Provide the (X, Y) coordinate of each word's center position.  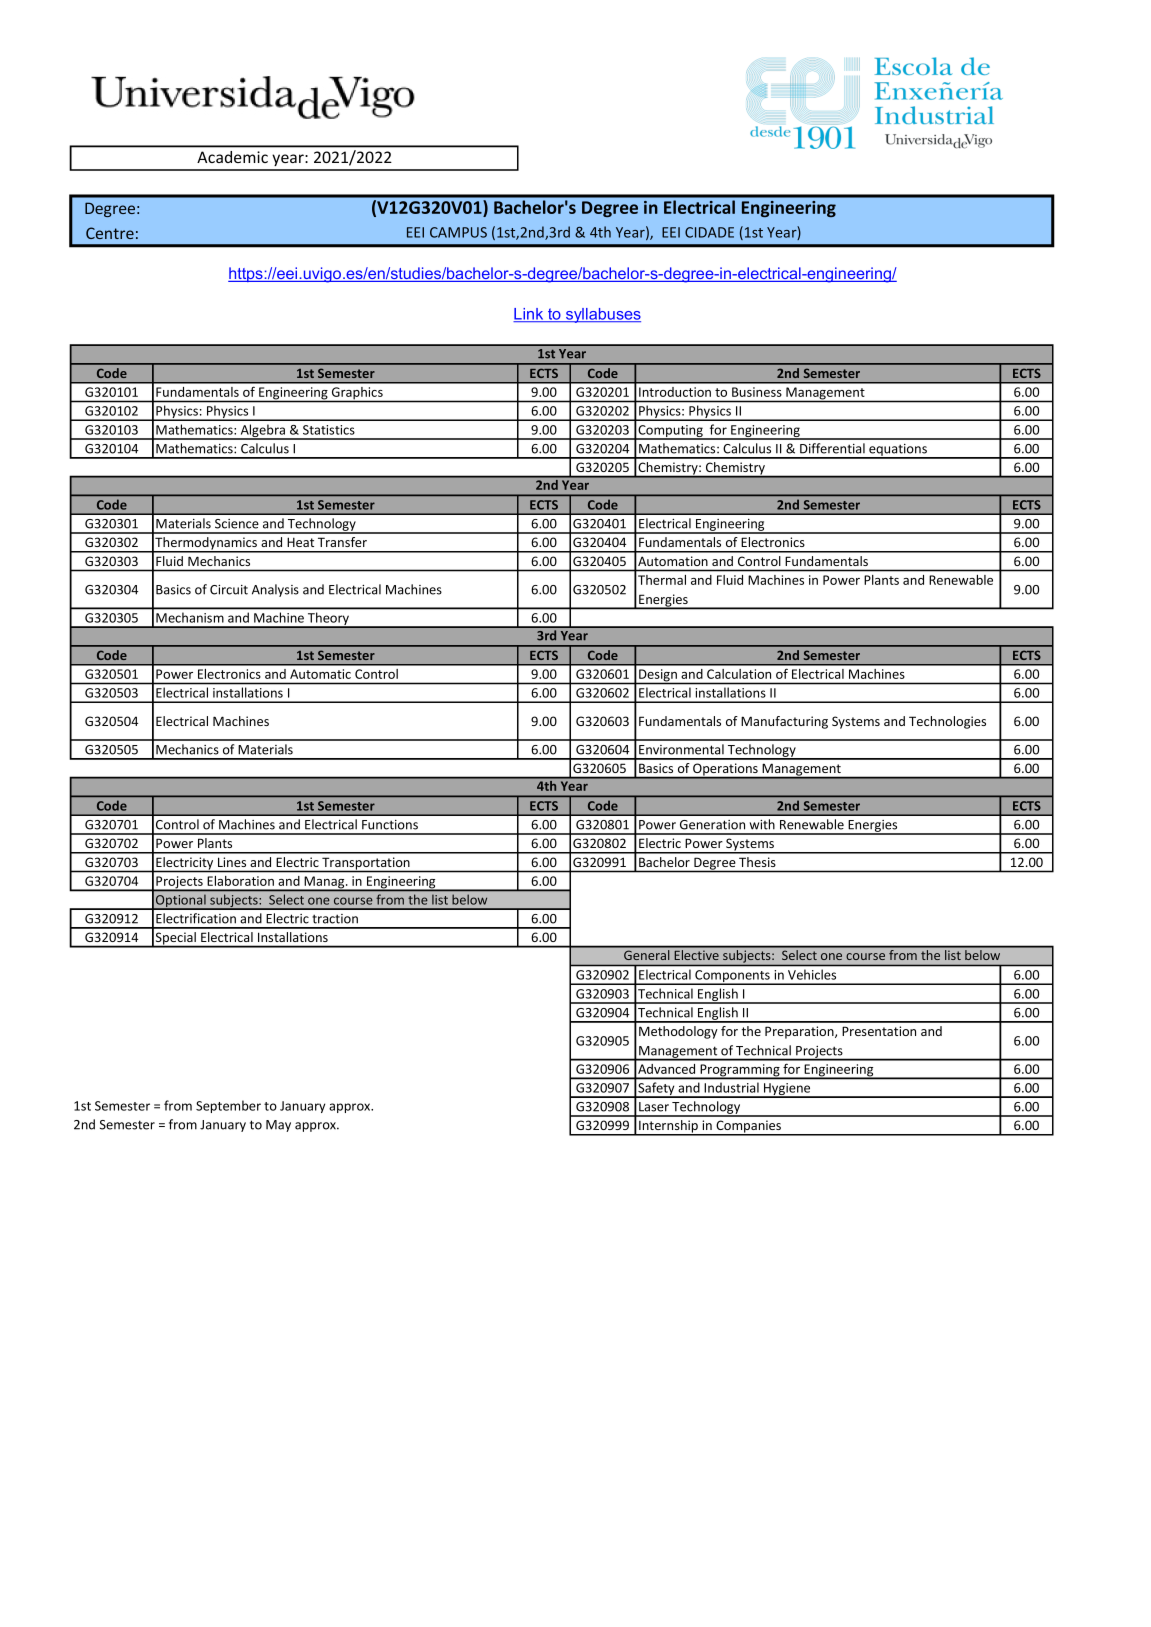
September (228, 1106)
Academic (232, 157)
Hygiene (787, 1090)
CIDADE (709, 232)
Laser (654, 1107)
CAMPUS (458, 232)
